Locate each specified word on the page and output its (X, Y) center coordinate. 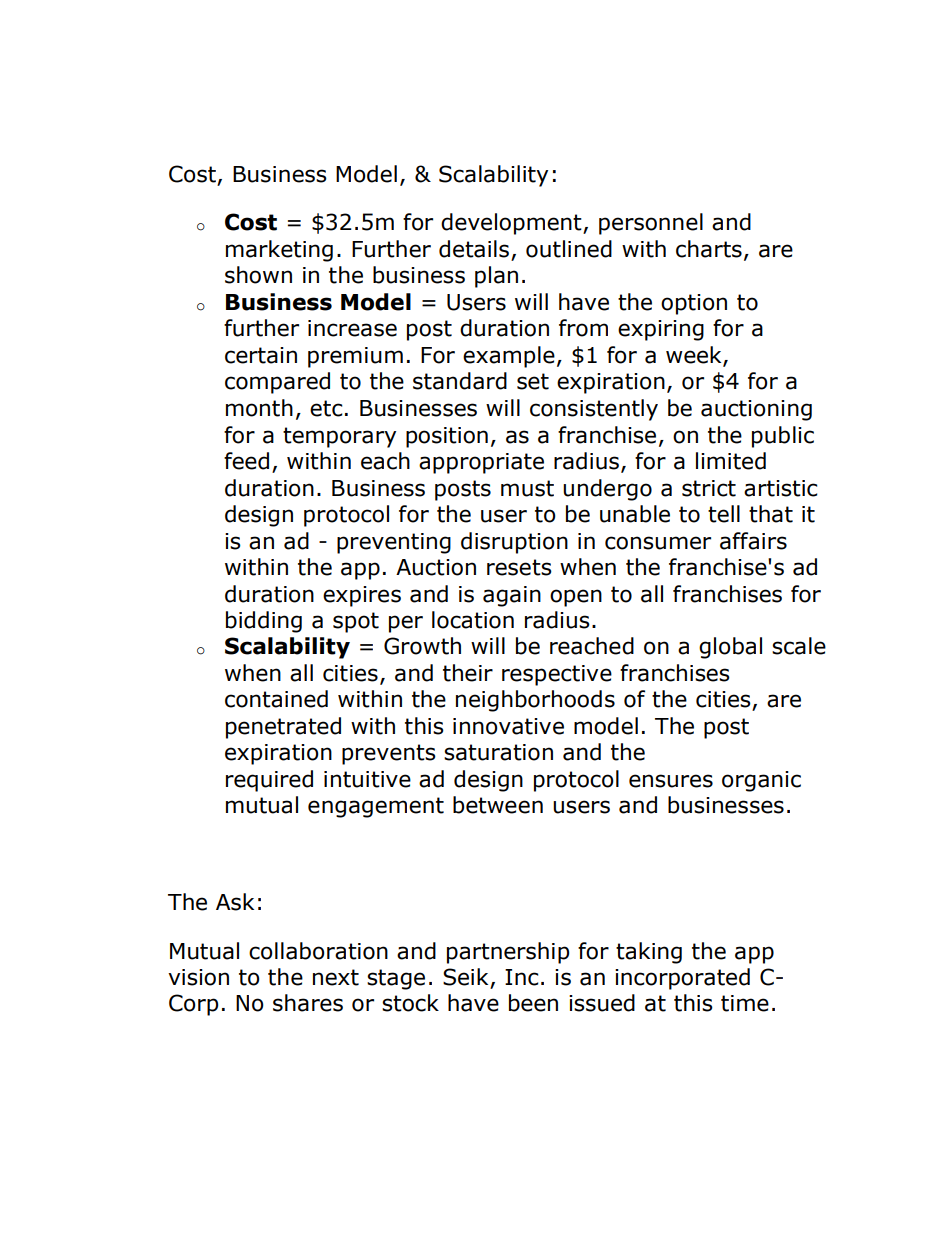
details (474, 249)
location (473, 620)
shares (308, 1003)
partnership (508, 953)
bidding (264, 622)
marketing (279, 251)
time (745, 1003)
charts (709, 249)
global (730, 648)
